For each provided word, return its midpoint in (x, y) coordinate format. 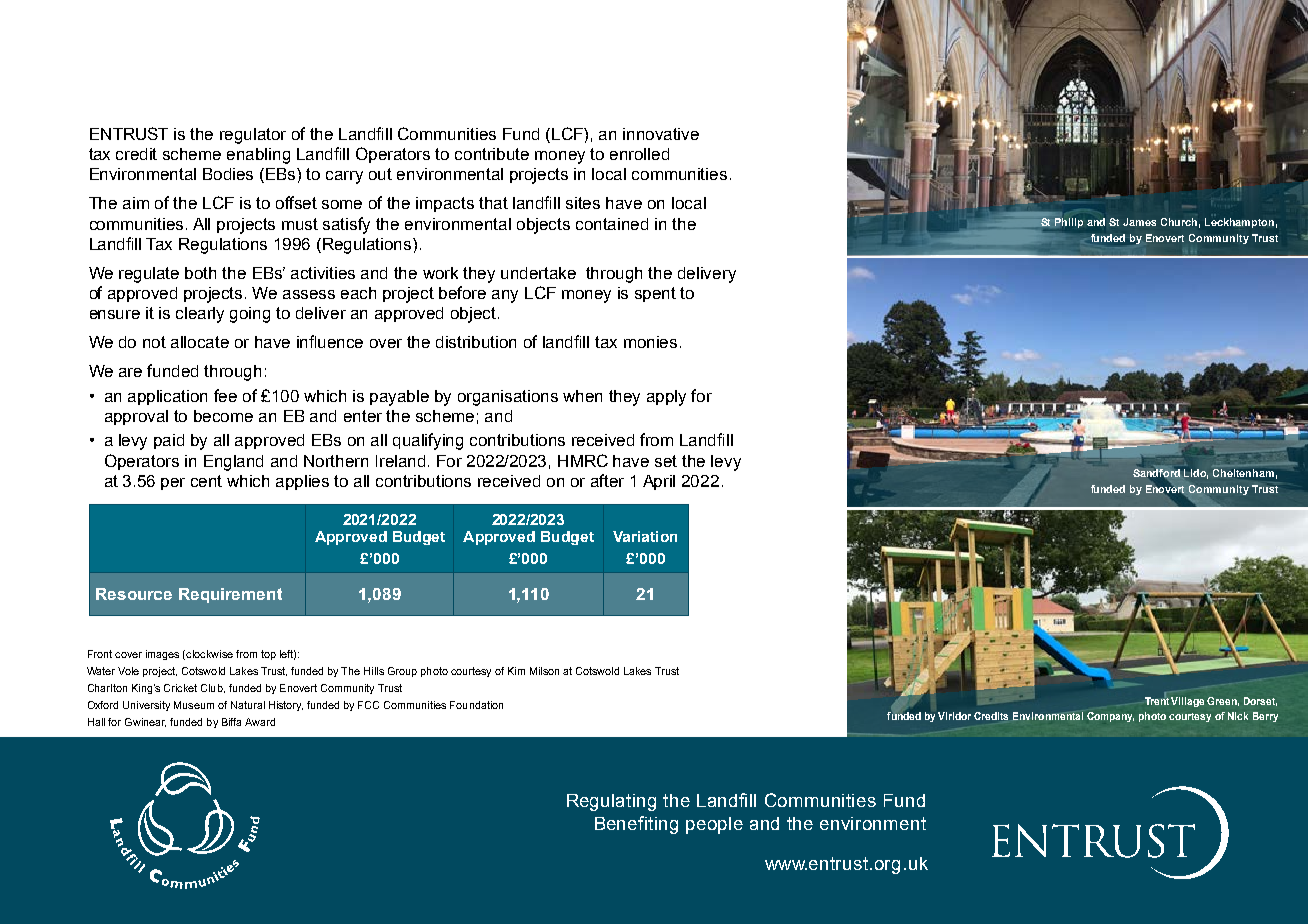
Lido (1196, 474)
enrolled (639, 154)
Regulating (611, 802)
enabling (258, 156)
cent (206, 481)
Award (260, 722)
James (1139, 222)
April (659, 482)
